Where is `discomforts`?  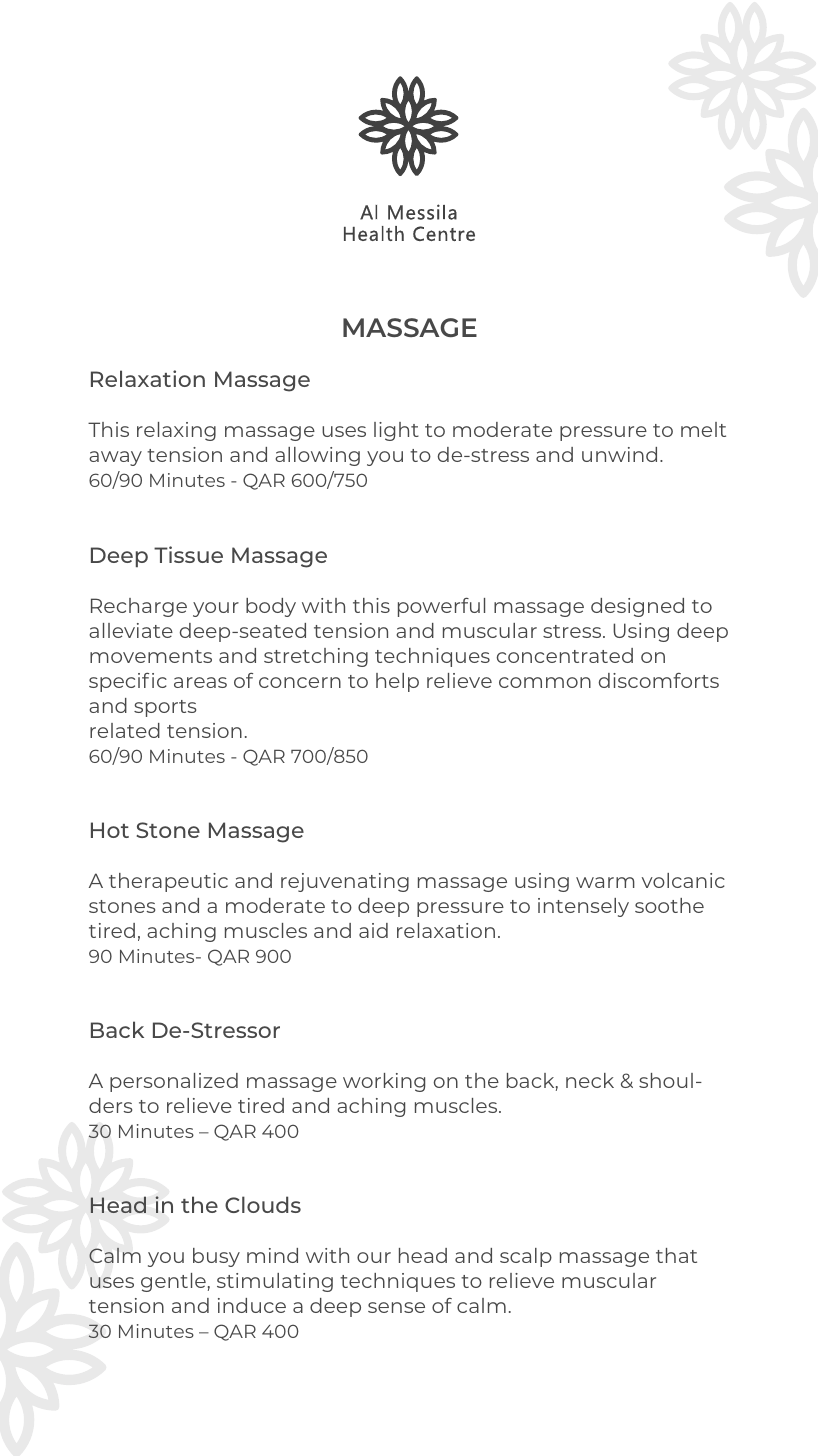 discomforts is located at coordinates (659, 680).
